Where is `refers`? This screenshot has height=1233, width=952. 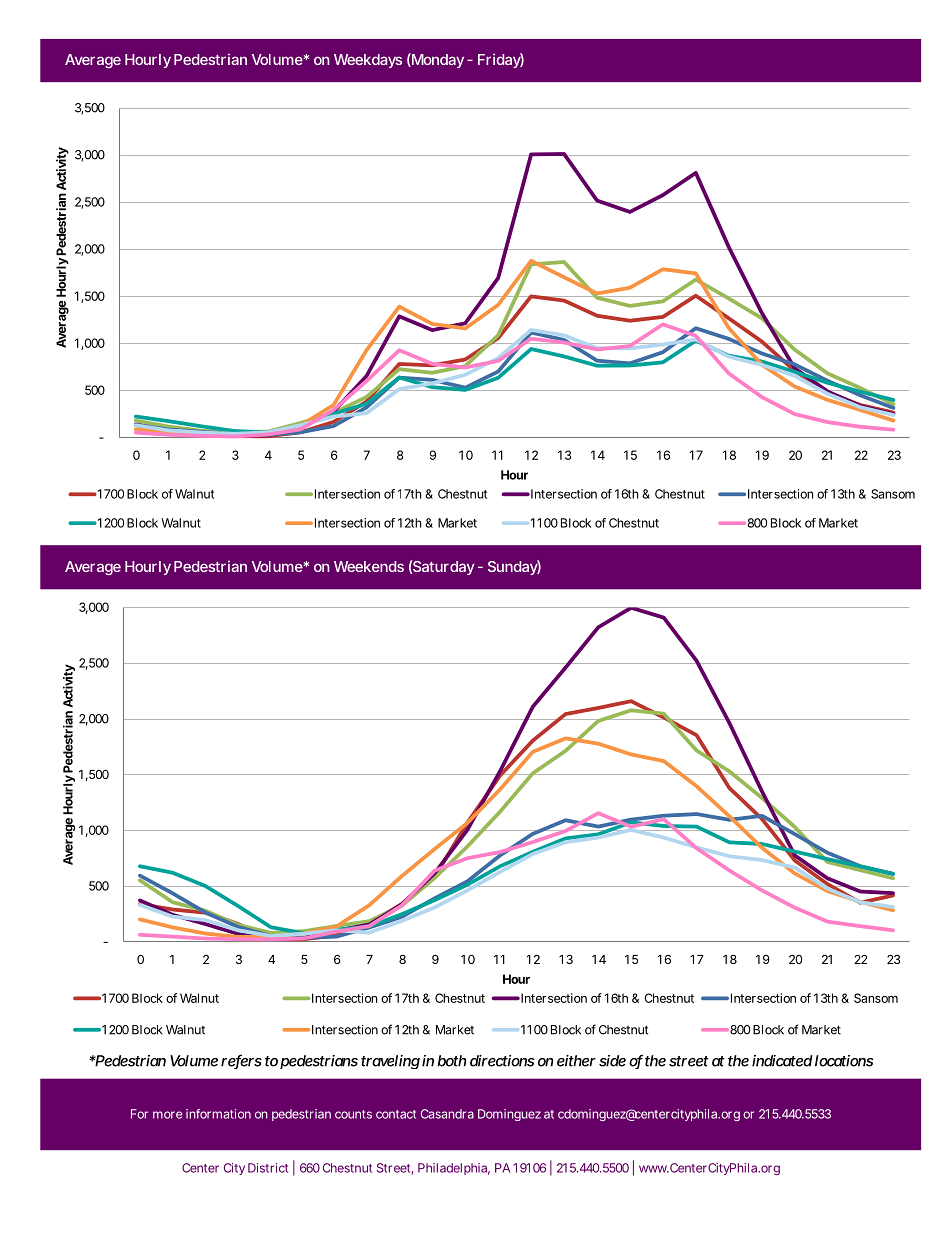 refers is located at coordinates (241, 1061).
